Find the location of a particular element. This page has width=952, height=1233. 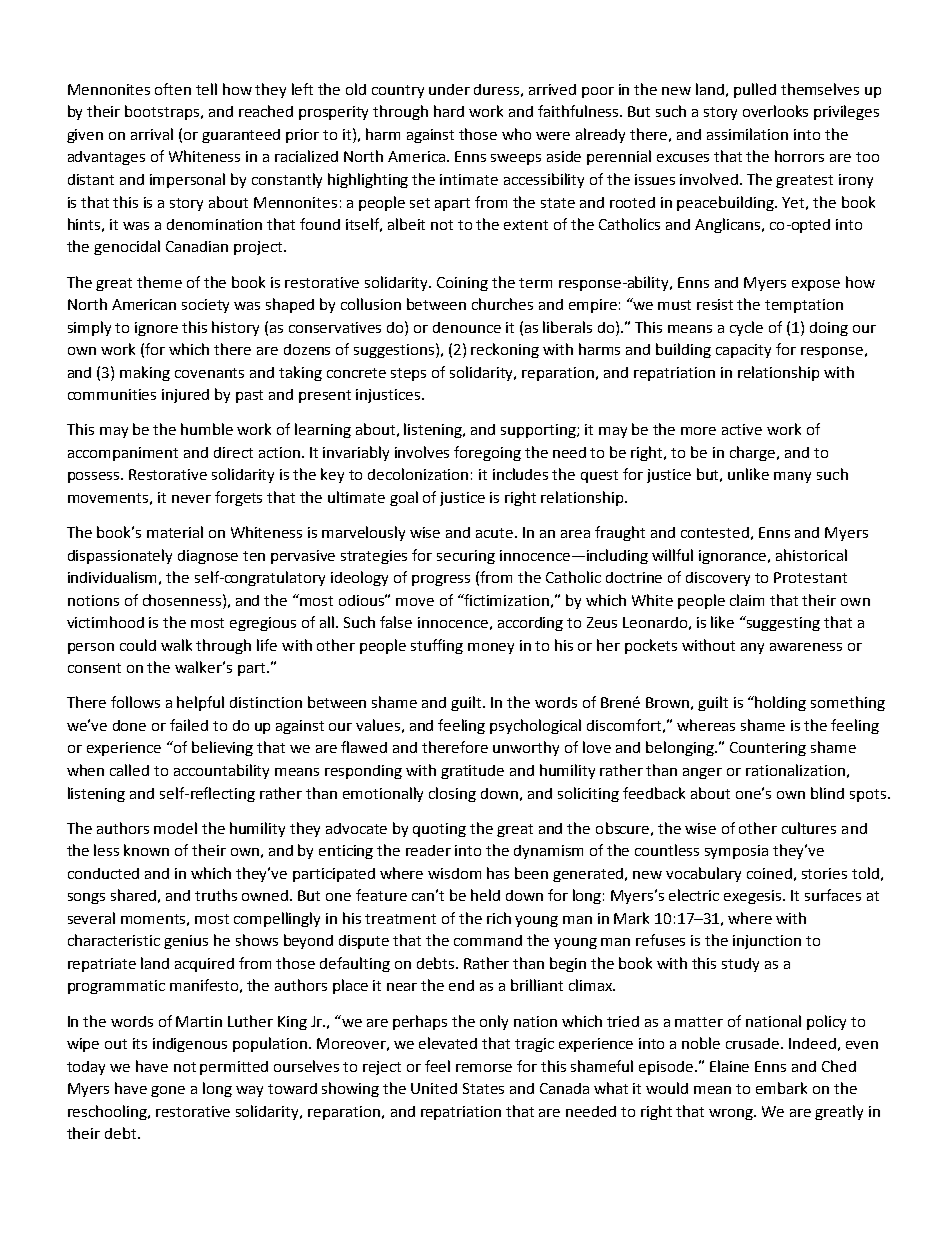

bootstraps is located at coordinates (163, 112).
